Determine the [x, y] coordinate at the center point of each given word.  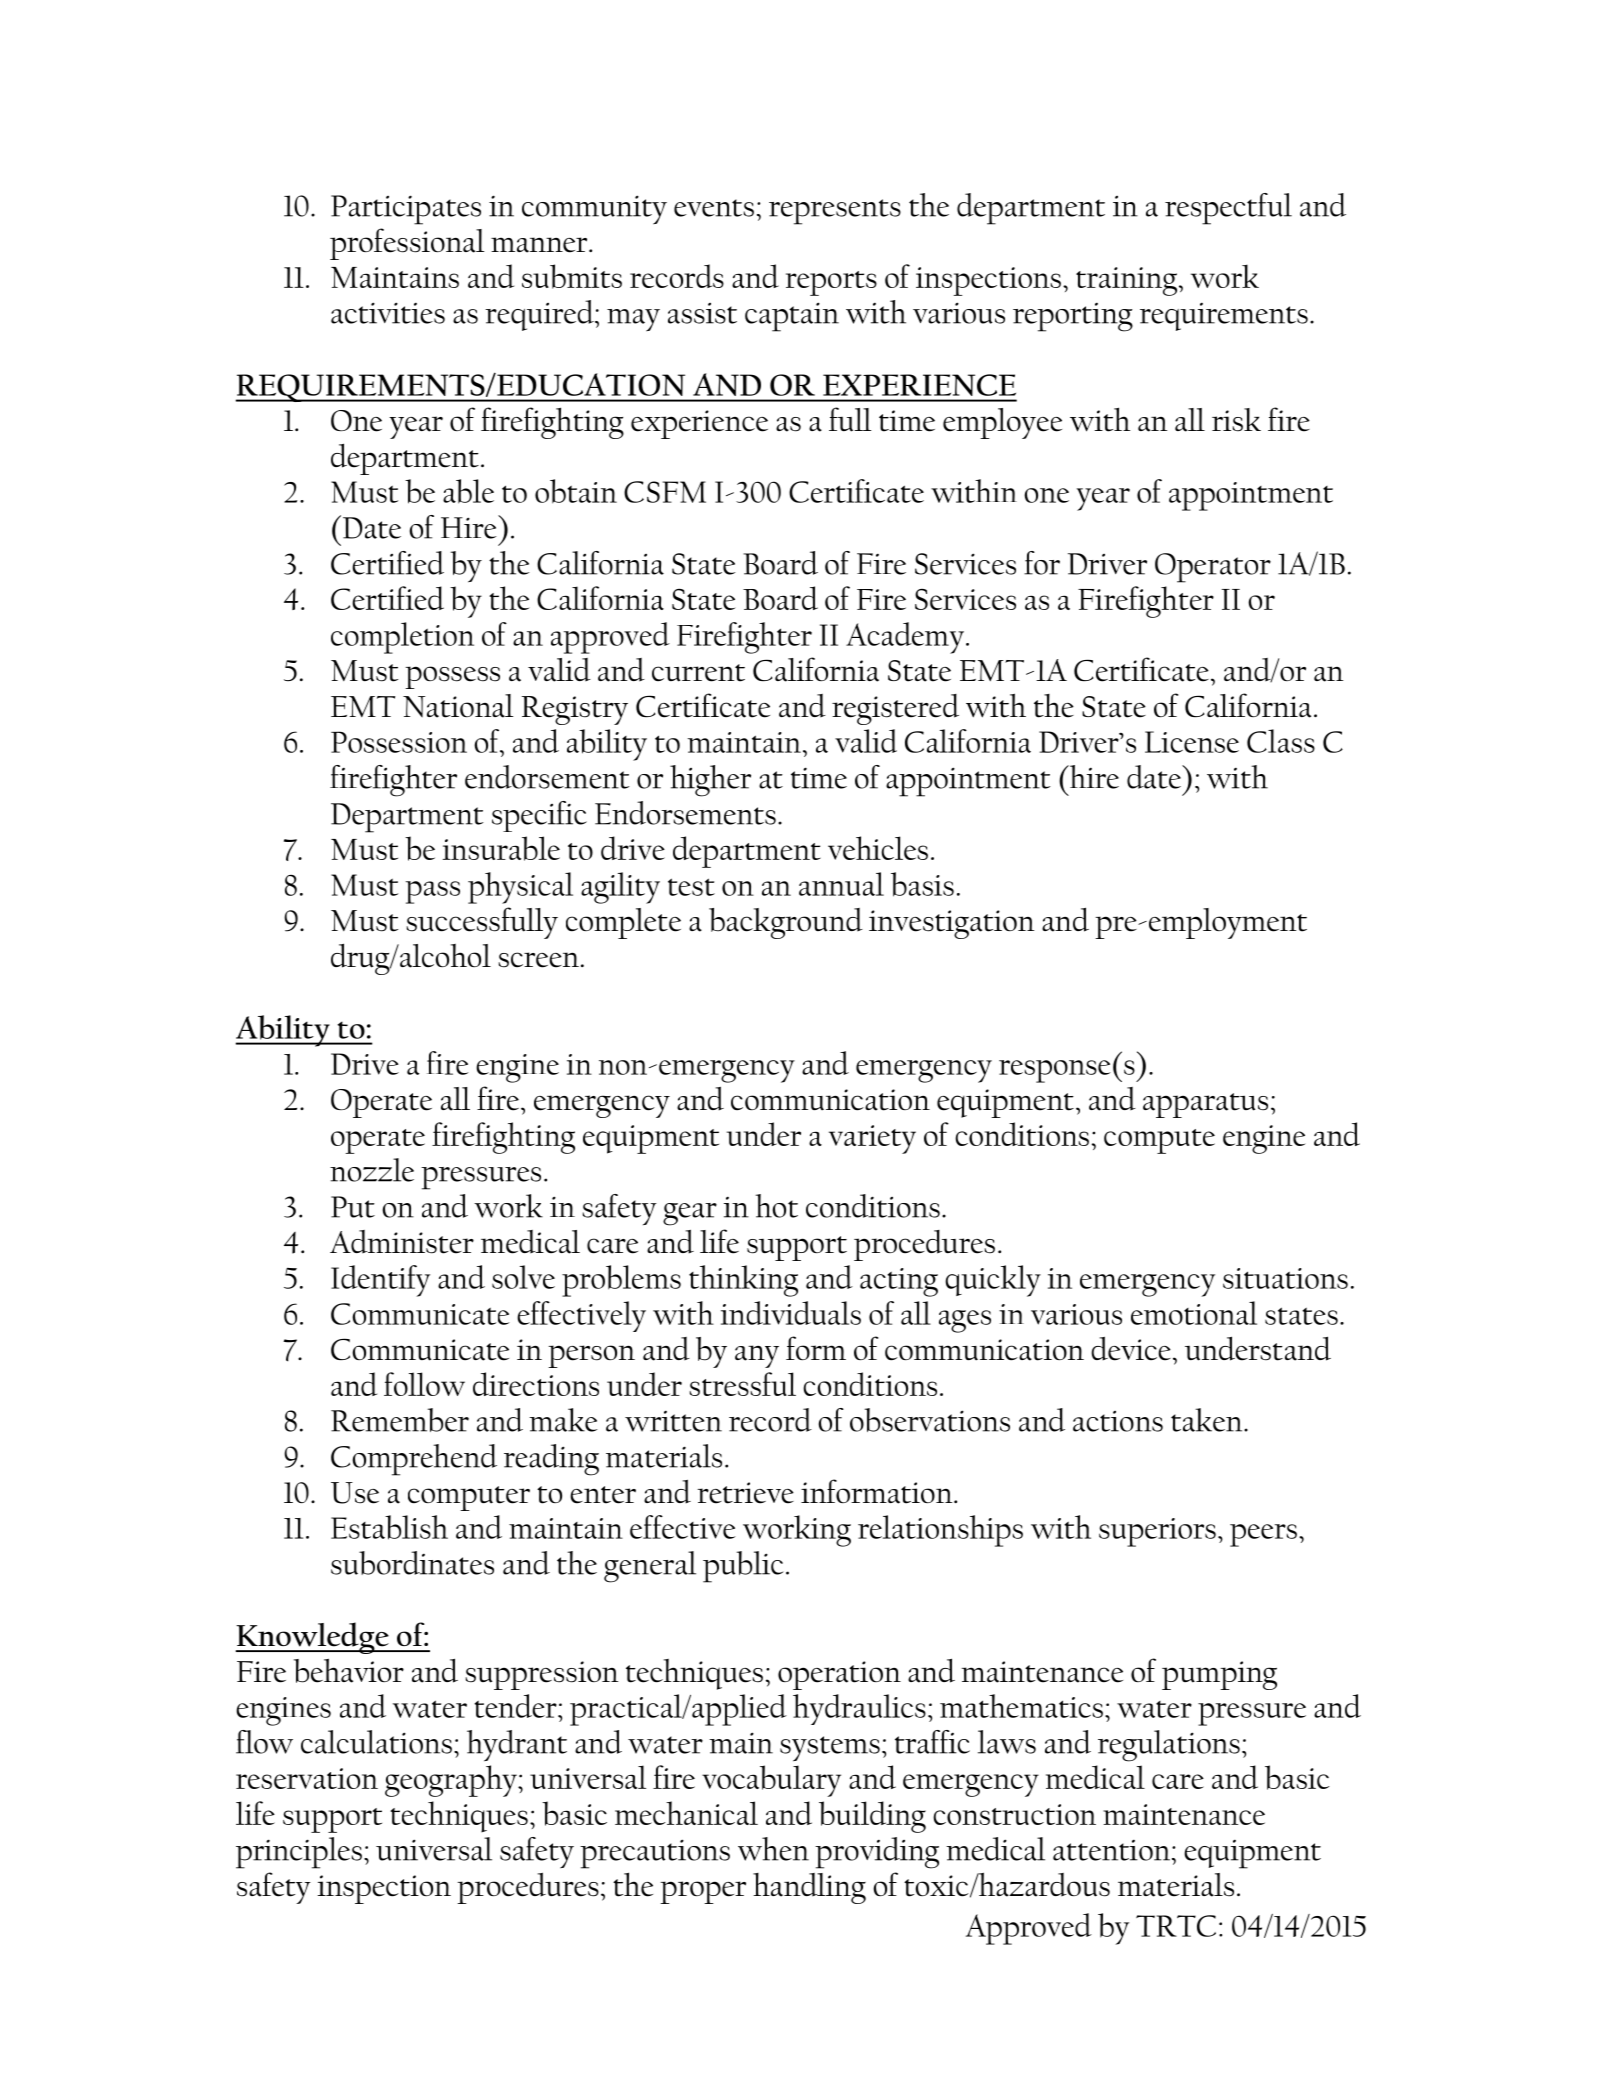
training [1128, 281]
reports [831, 283]
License [1192, 742]
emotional [1194, 1313]
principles [299, 1853]
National [458, 706]
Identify [380, 1281]
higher [710, 781]
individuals [791, 1313]
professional [407, 244]
